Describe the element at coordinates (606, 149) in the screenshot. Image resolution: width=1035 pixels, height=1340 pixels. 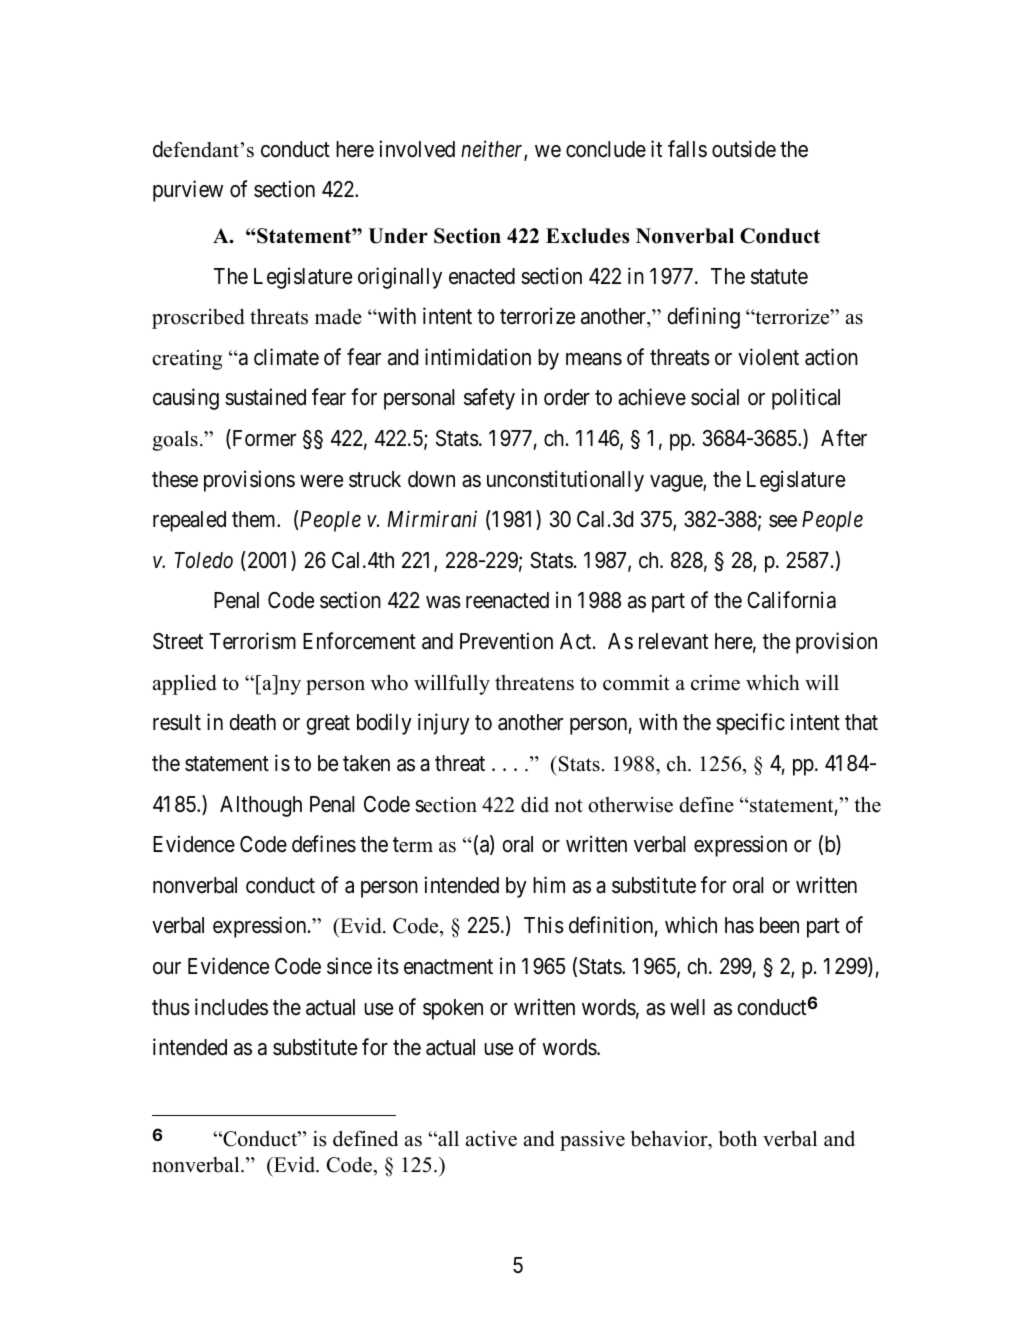
I see `conclude` at that location.
